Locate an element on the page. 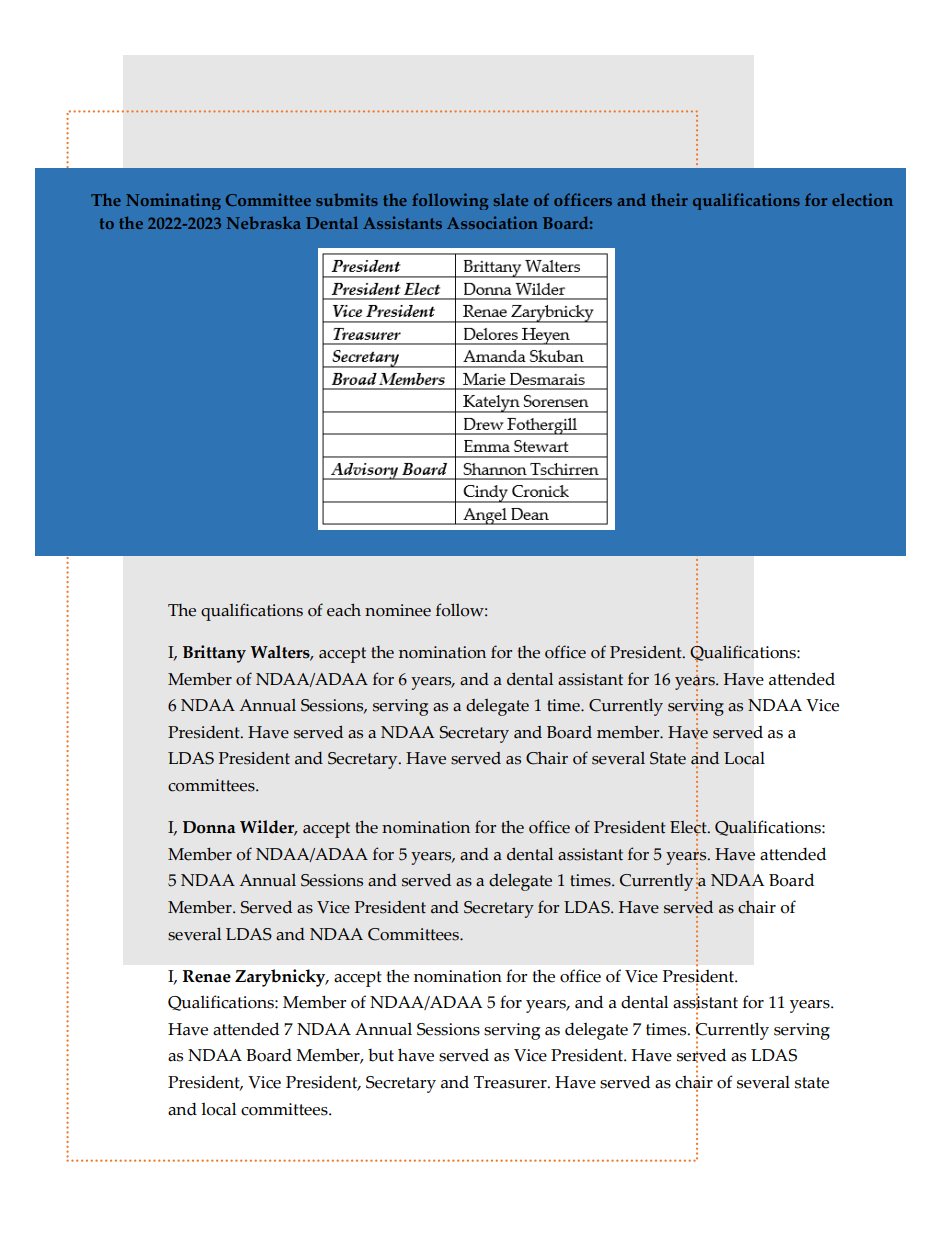  Association is located at coordinates (492, 222).
